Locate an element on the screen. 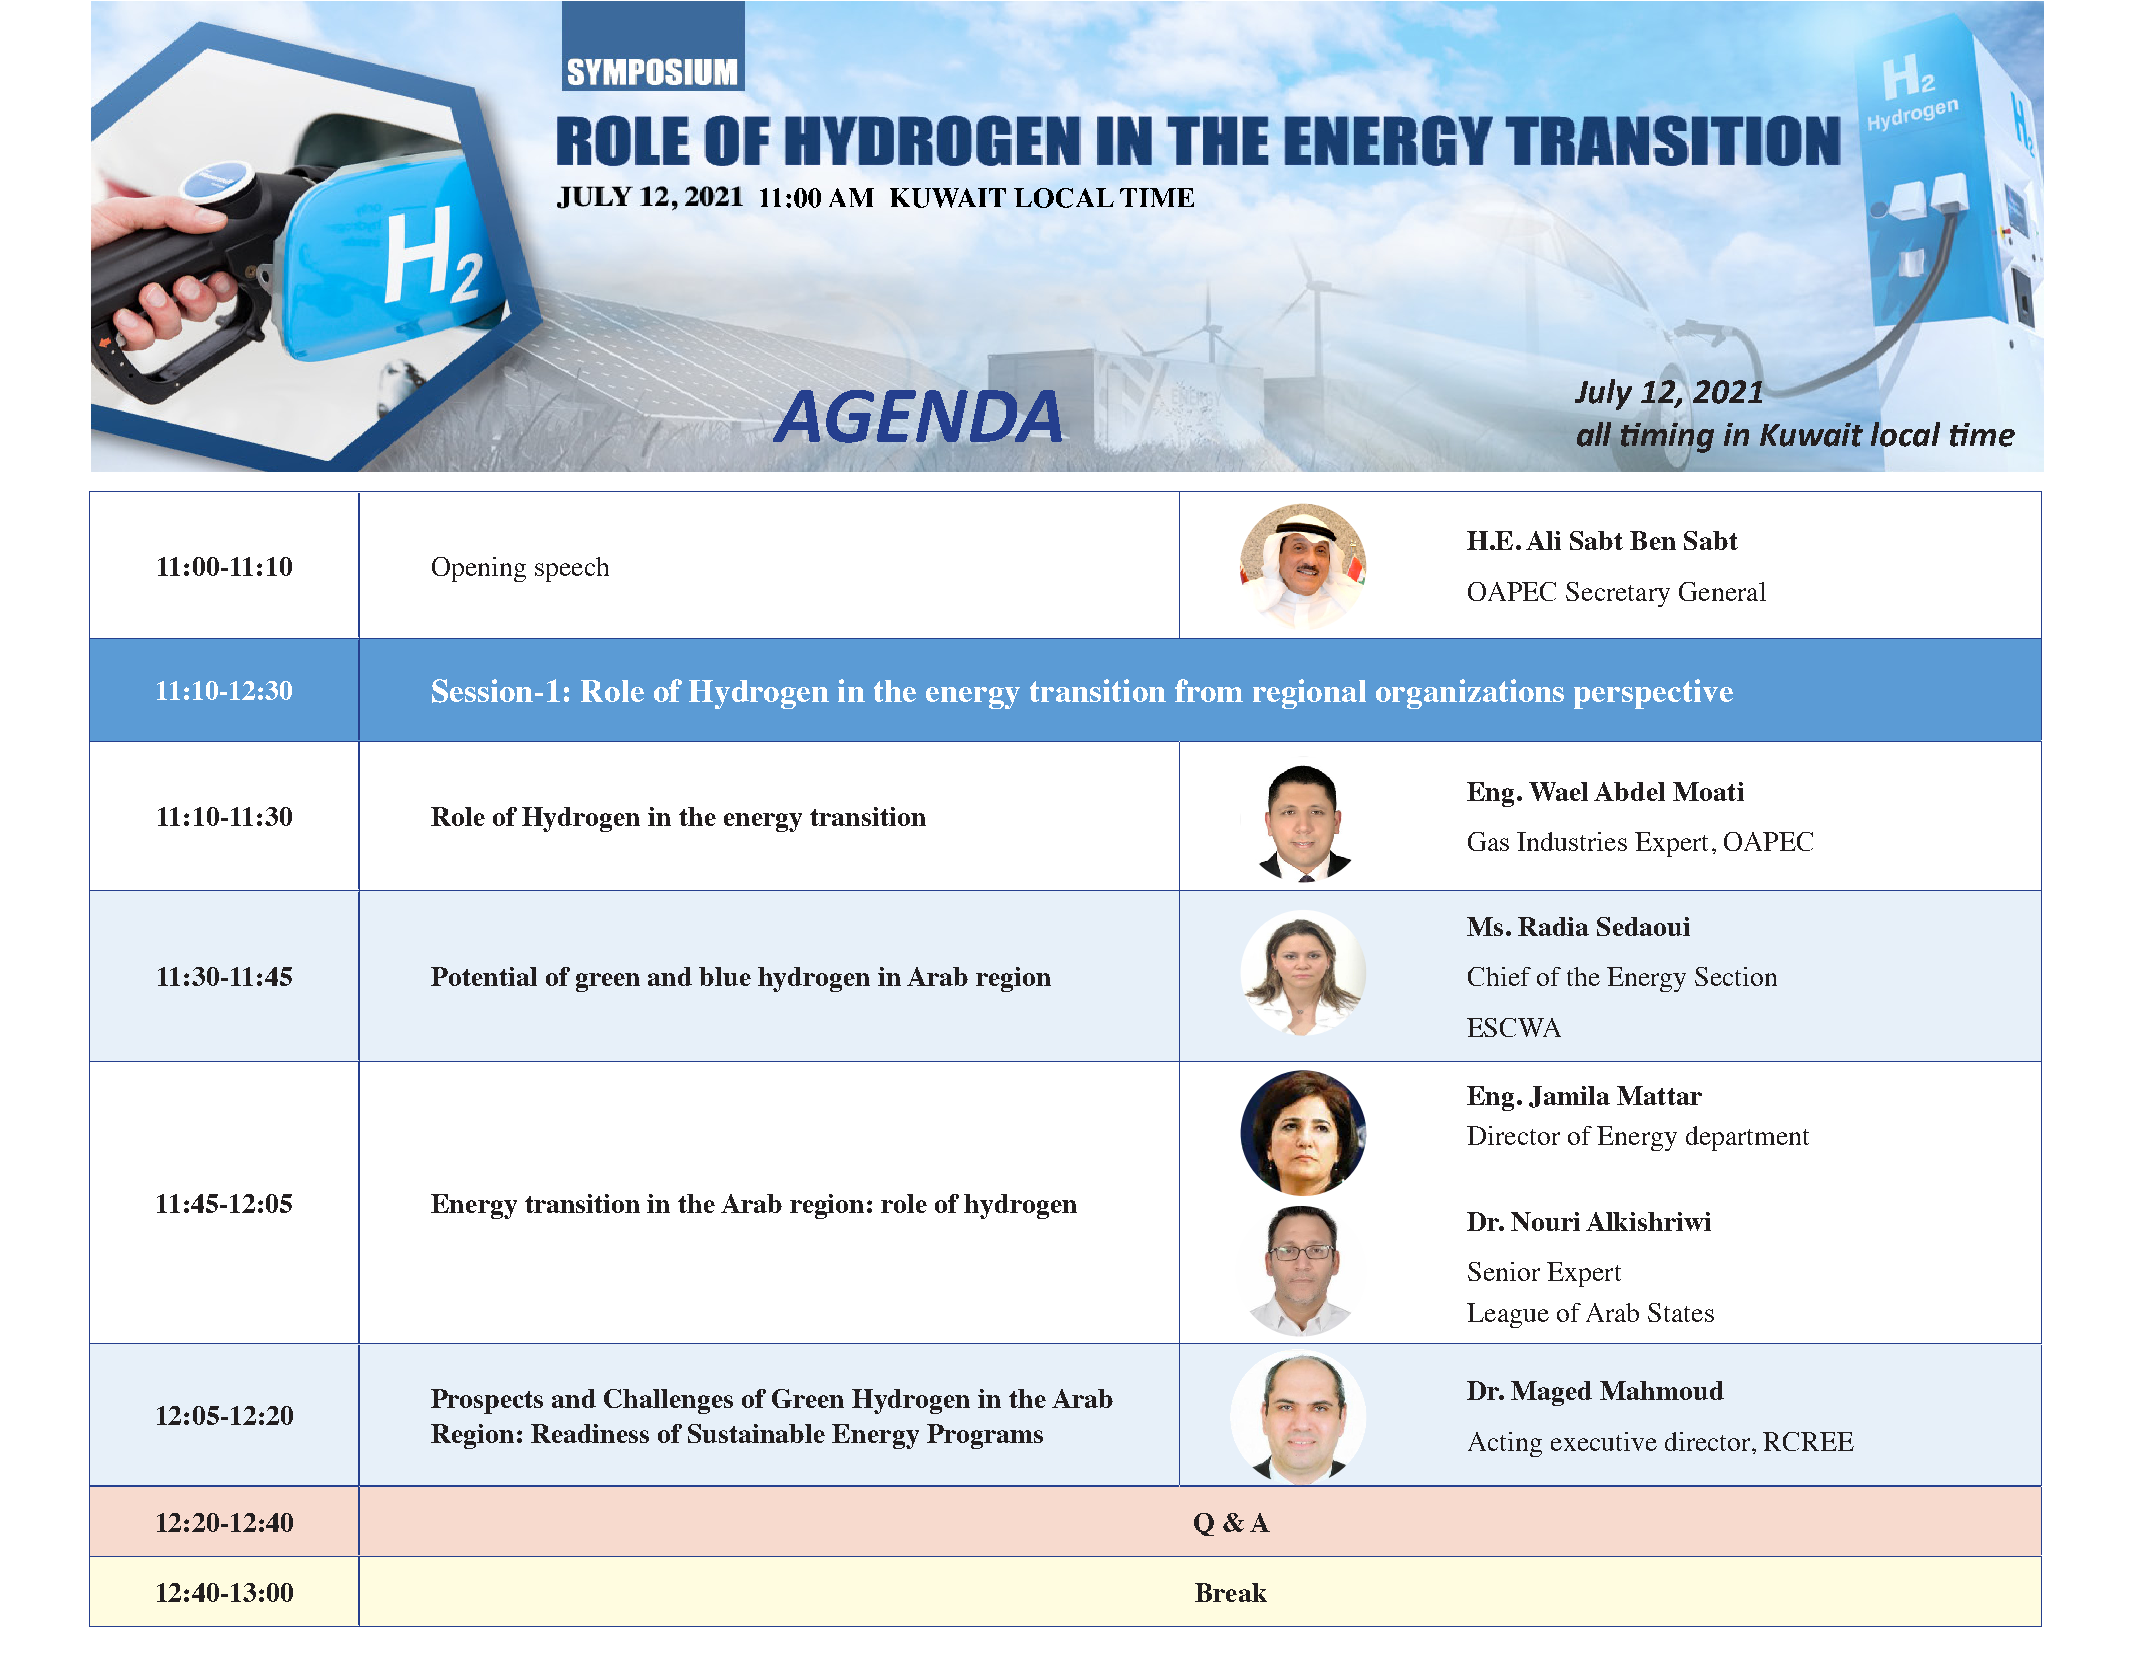 This screenshot has width=2137, height=1655. Challenges is located at coordinates (668, 1401).
